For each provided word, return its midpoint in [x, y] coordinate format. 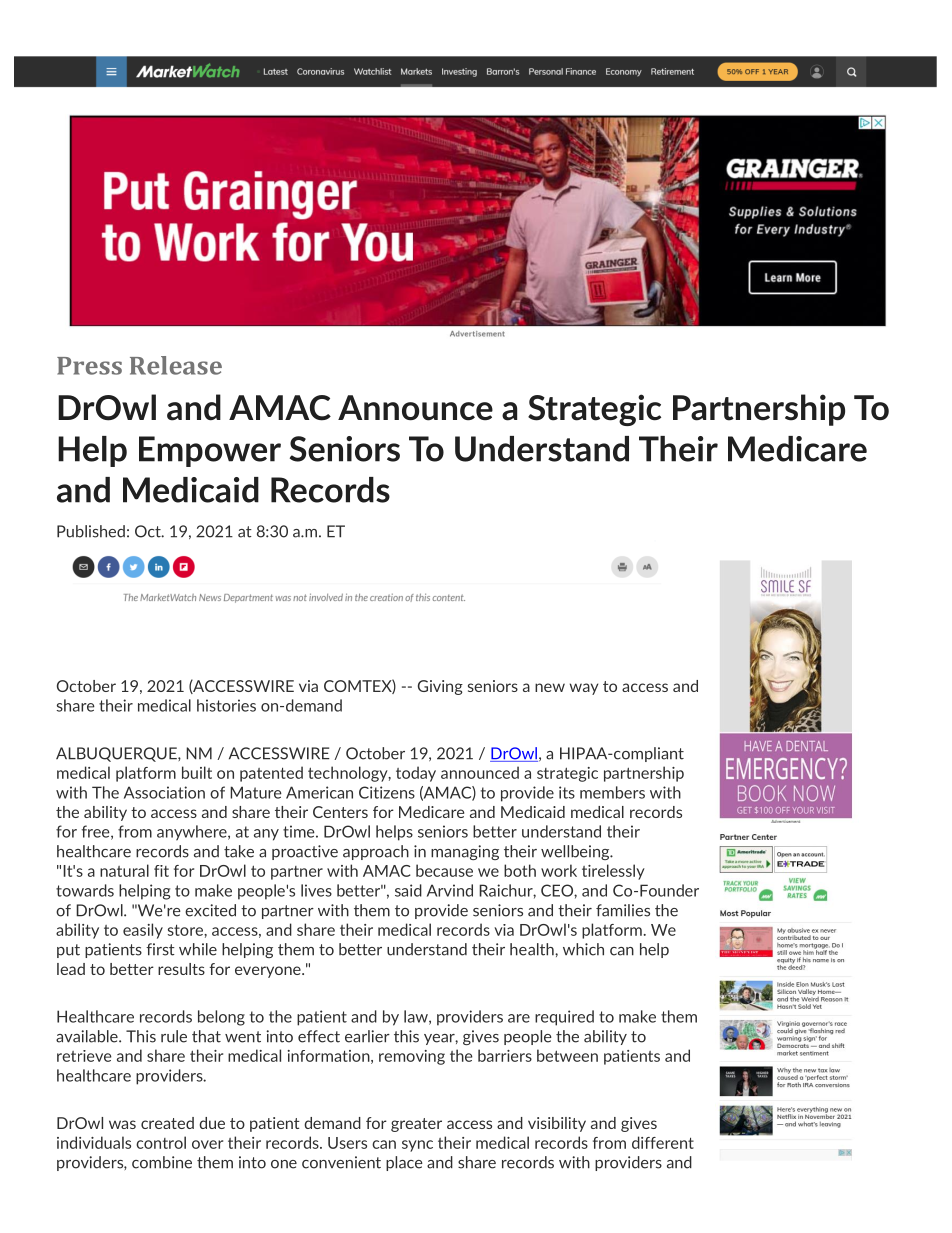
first [160, 949]
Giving [440, 687]
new [550, 687]
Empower [210, 451]
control [161, 1142]
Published [91, 531]
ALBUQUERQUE [117, 754]
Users [347, 1143]
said [408, 890]
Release [176, 365]
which [583, 949]
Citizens [387, 792]
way [584, 689]
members [612, 792]
